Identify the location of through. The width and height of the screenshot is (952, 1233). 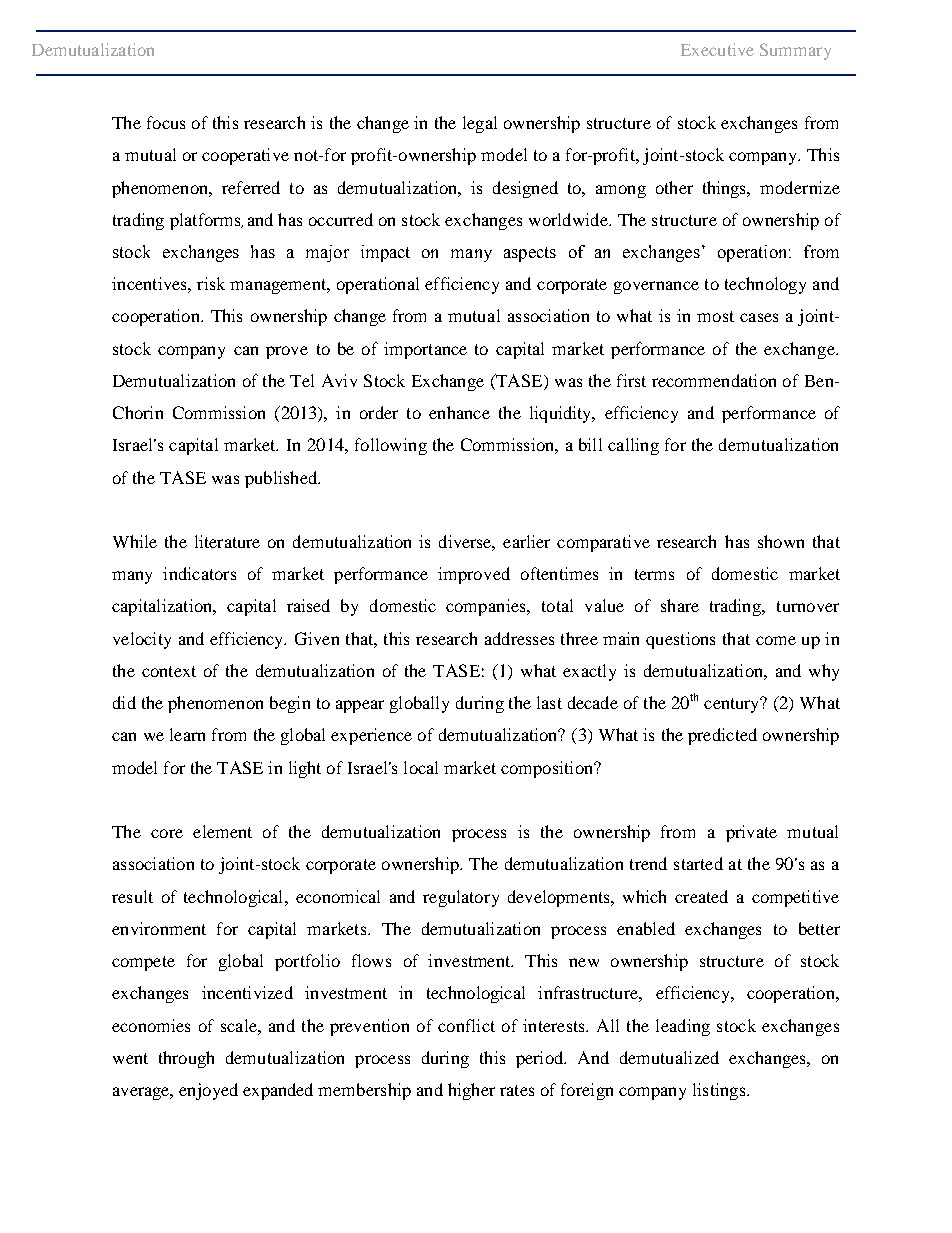
(186, 1059).
